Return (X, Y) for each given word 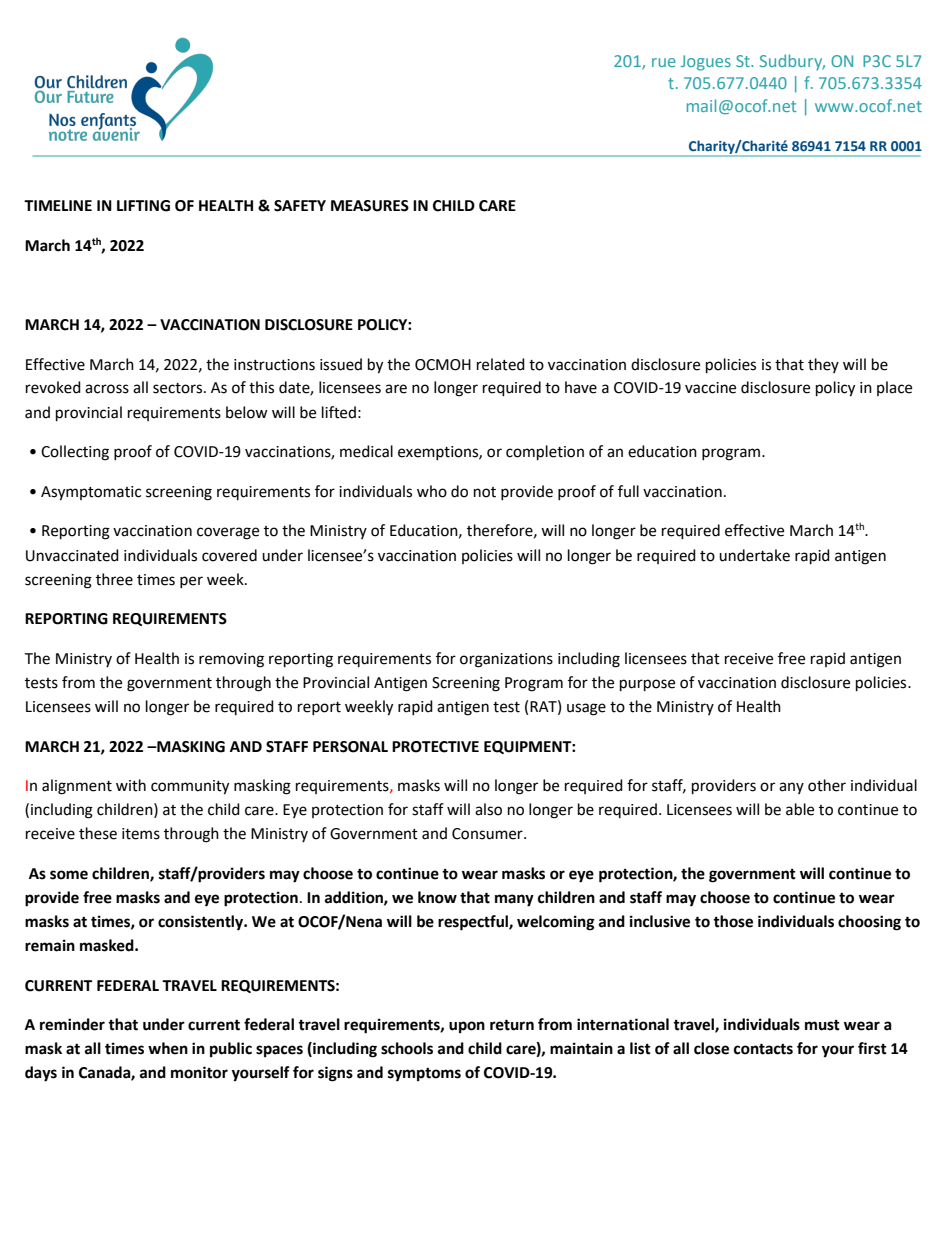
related (501, 364)
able (800, 809)
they (823, 365)
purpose (647, 685)
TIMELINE (58, 205)
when (168, 1048)
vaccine (710, 388)
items (141, 834)
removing (231, 660)
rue (664, 62)
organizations (506, 660)
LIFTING (143, 206)
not (485, 492)
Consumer (488, 834)
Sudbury (792, 62)
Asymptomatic (91, 493)
